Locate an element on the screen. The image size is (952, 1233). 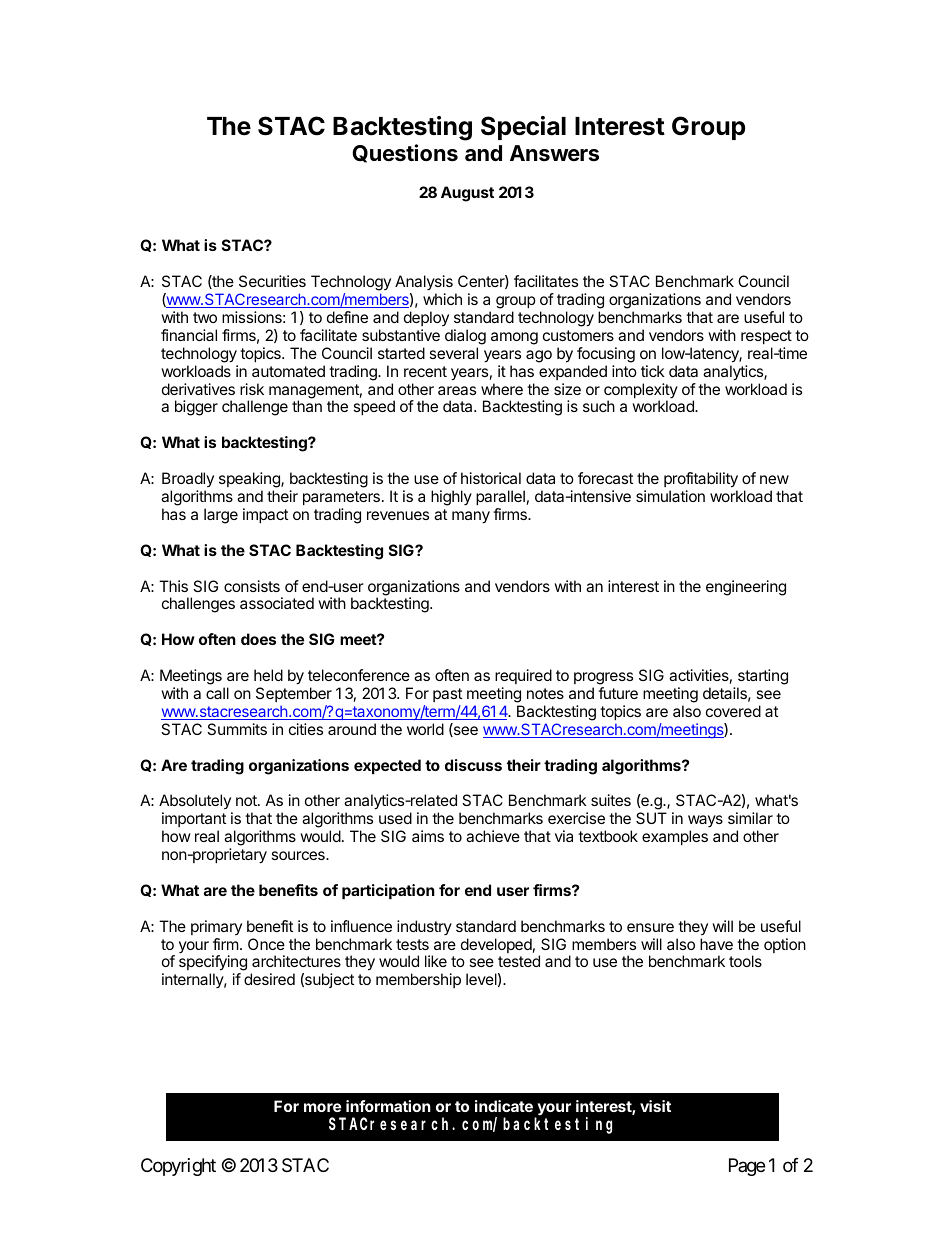
August is located at coordinates (467, 194).
